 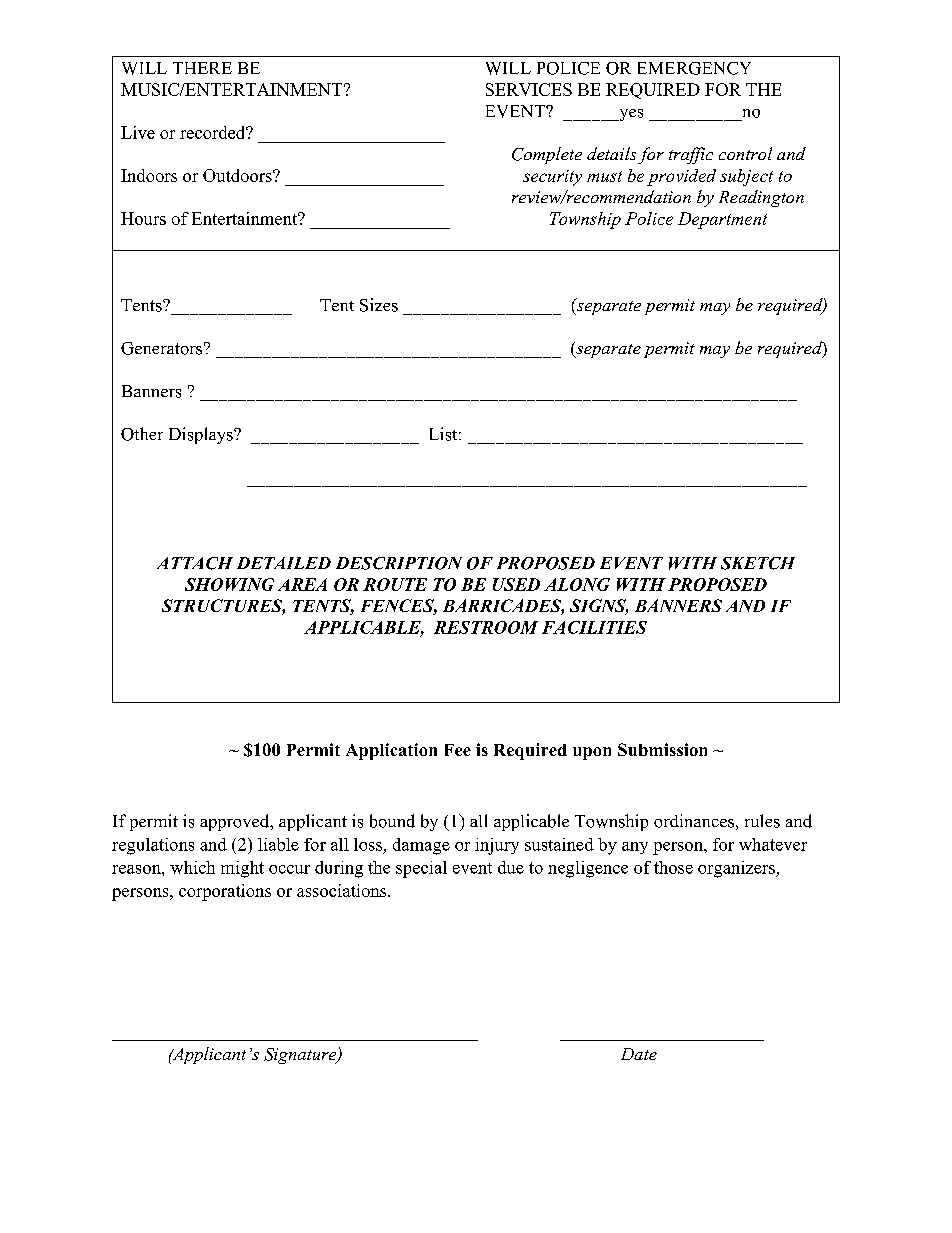 I want to click on Department, so click(x=722, y=220).
